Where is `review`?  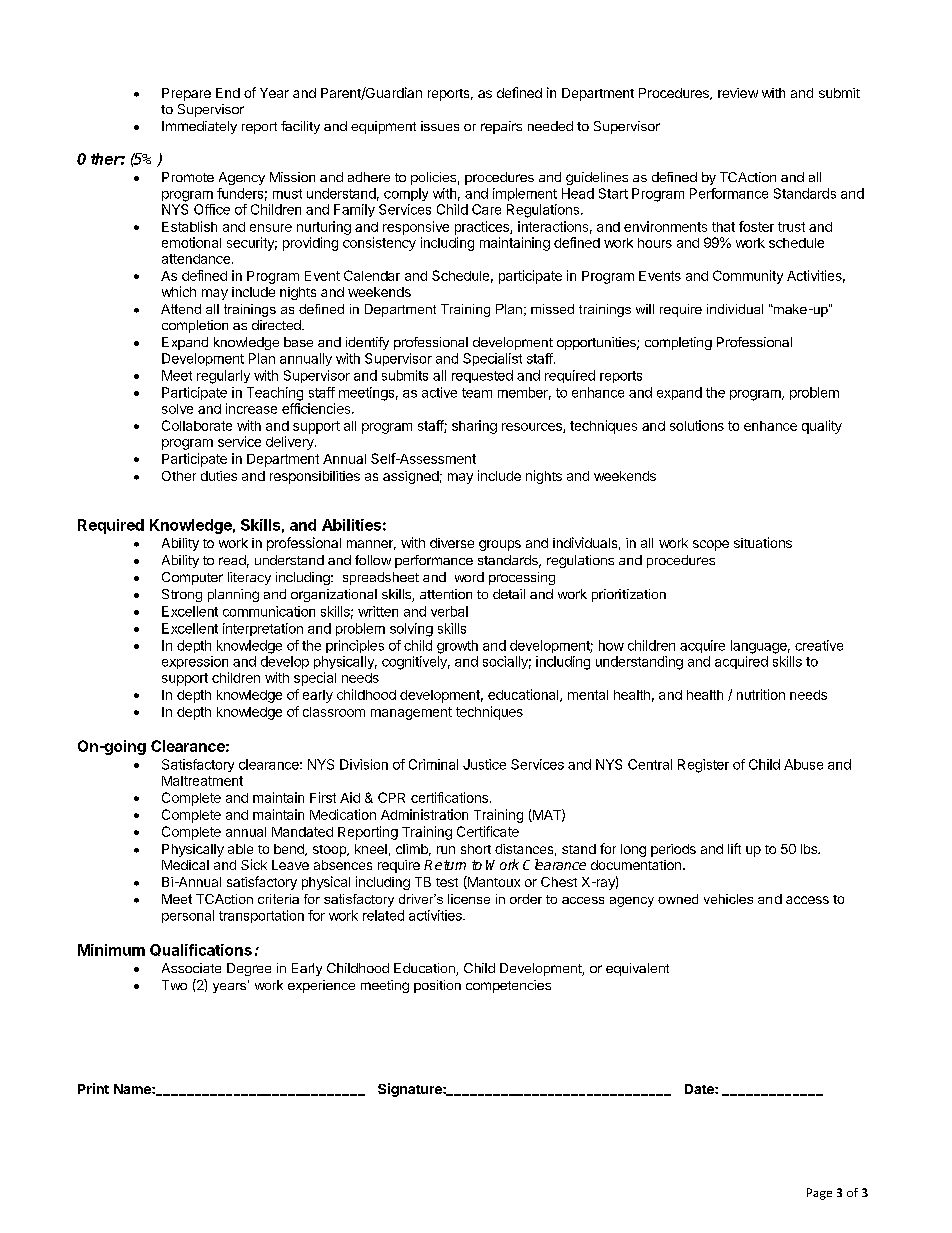 review is located at coordinates (738, 93).
